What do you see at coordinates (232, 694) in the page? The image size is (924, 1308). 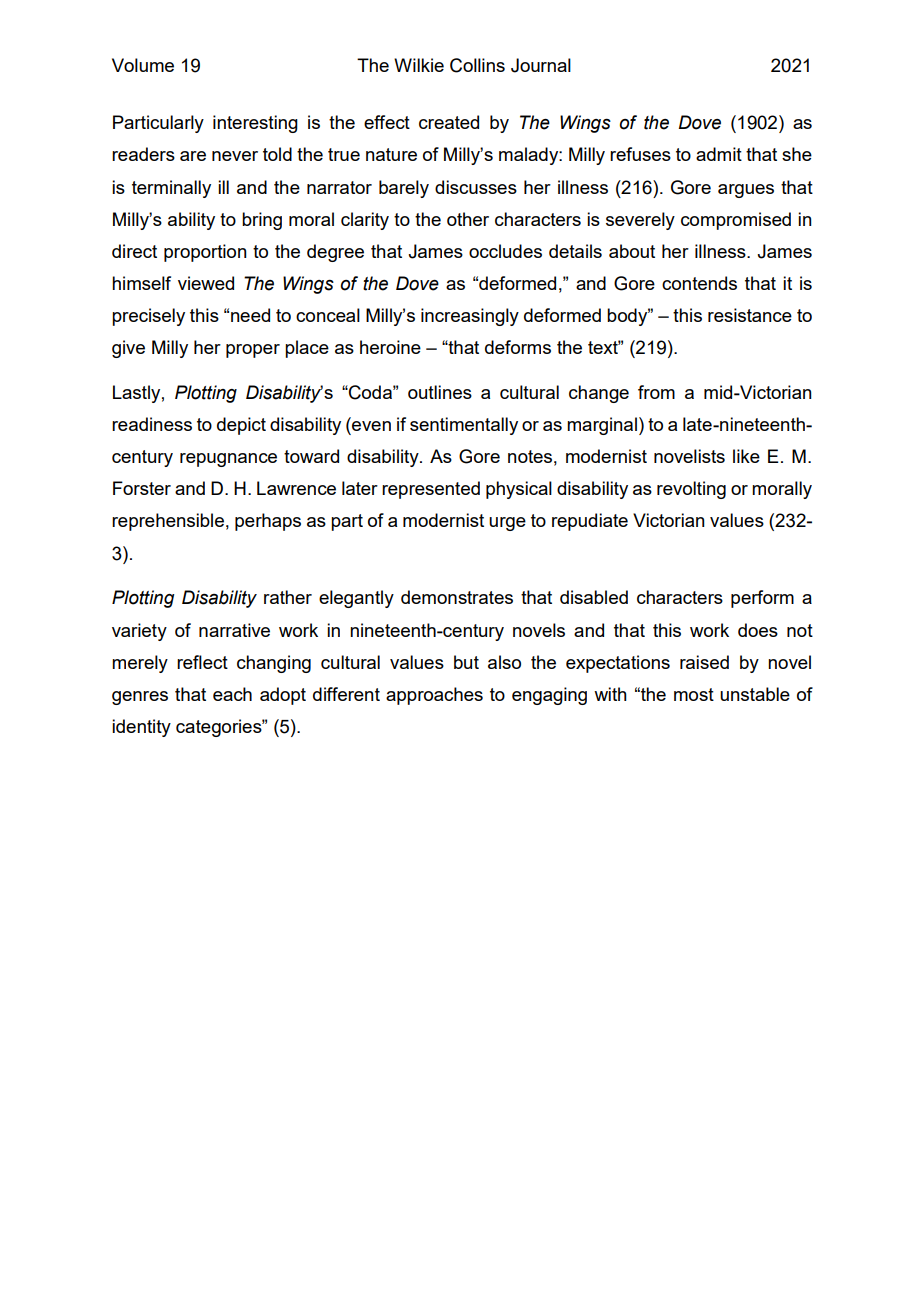 I see `each` at bounding box center [232, 694].
